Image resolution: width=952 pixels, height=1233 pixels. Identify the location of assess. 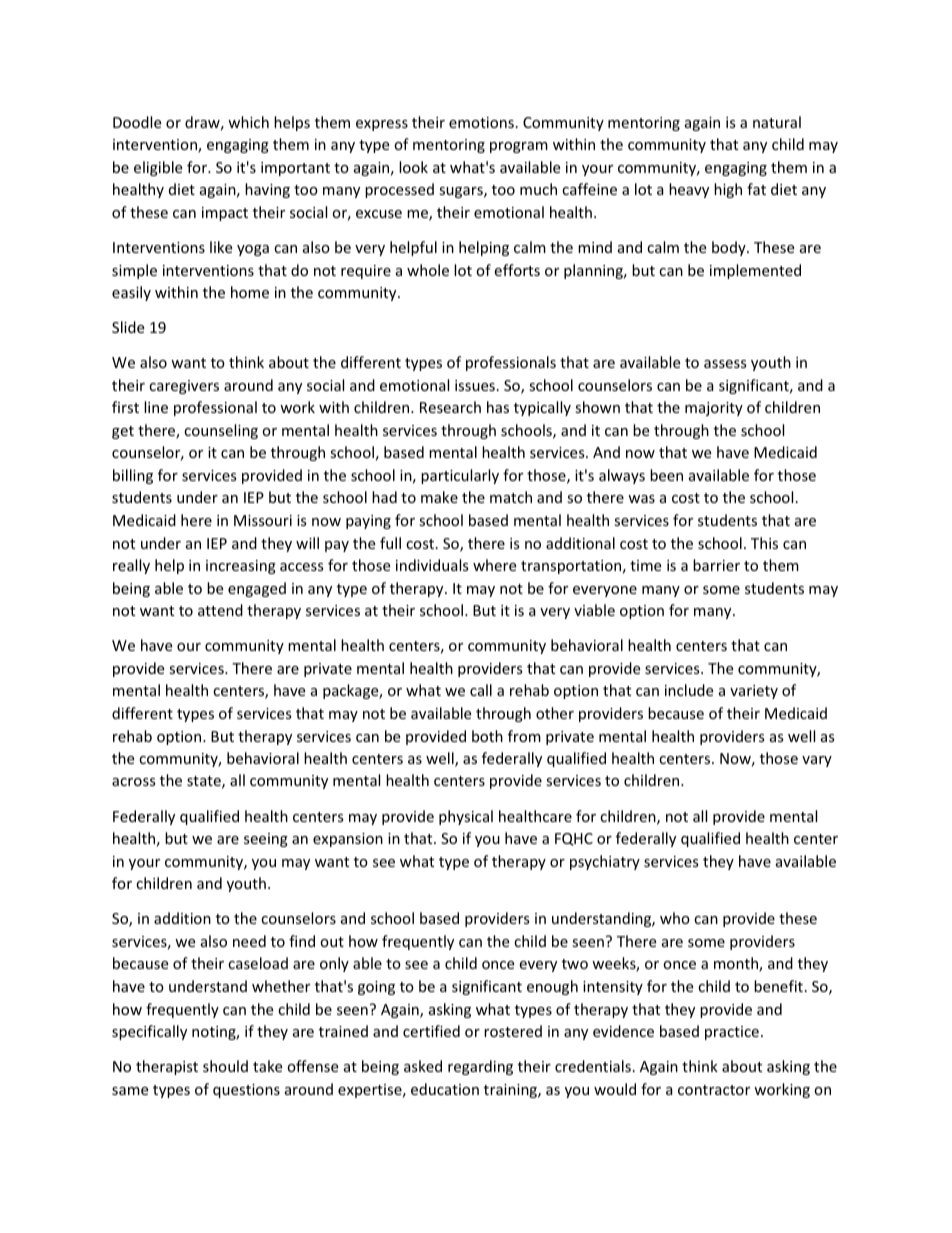
(725, 364).
